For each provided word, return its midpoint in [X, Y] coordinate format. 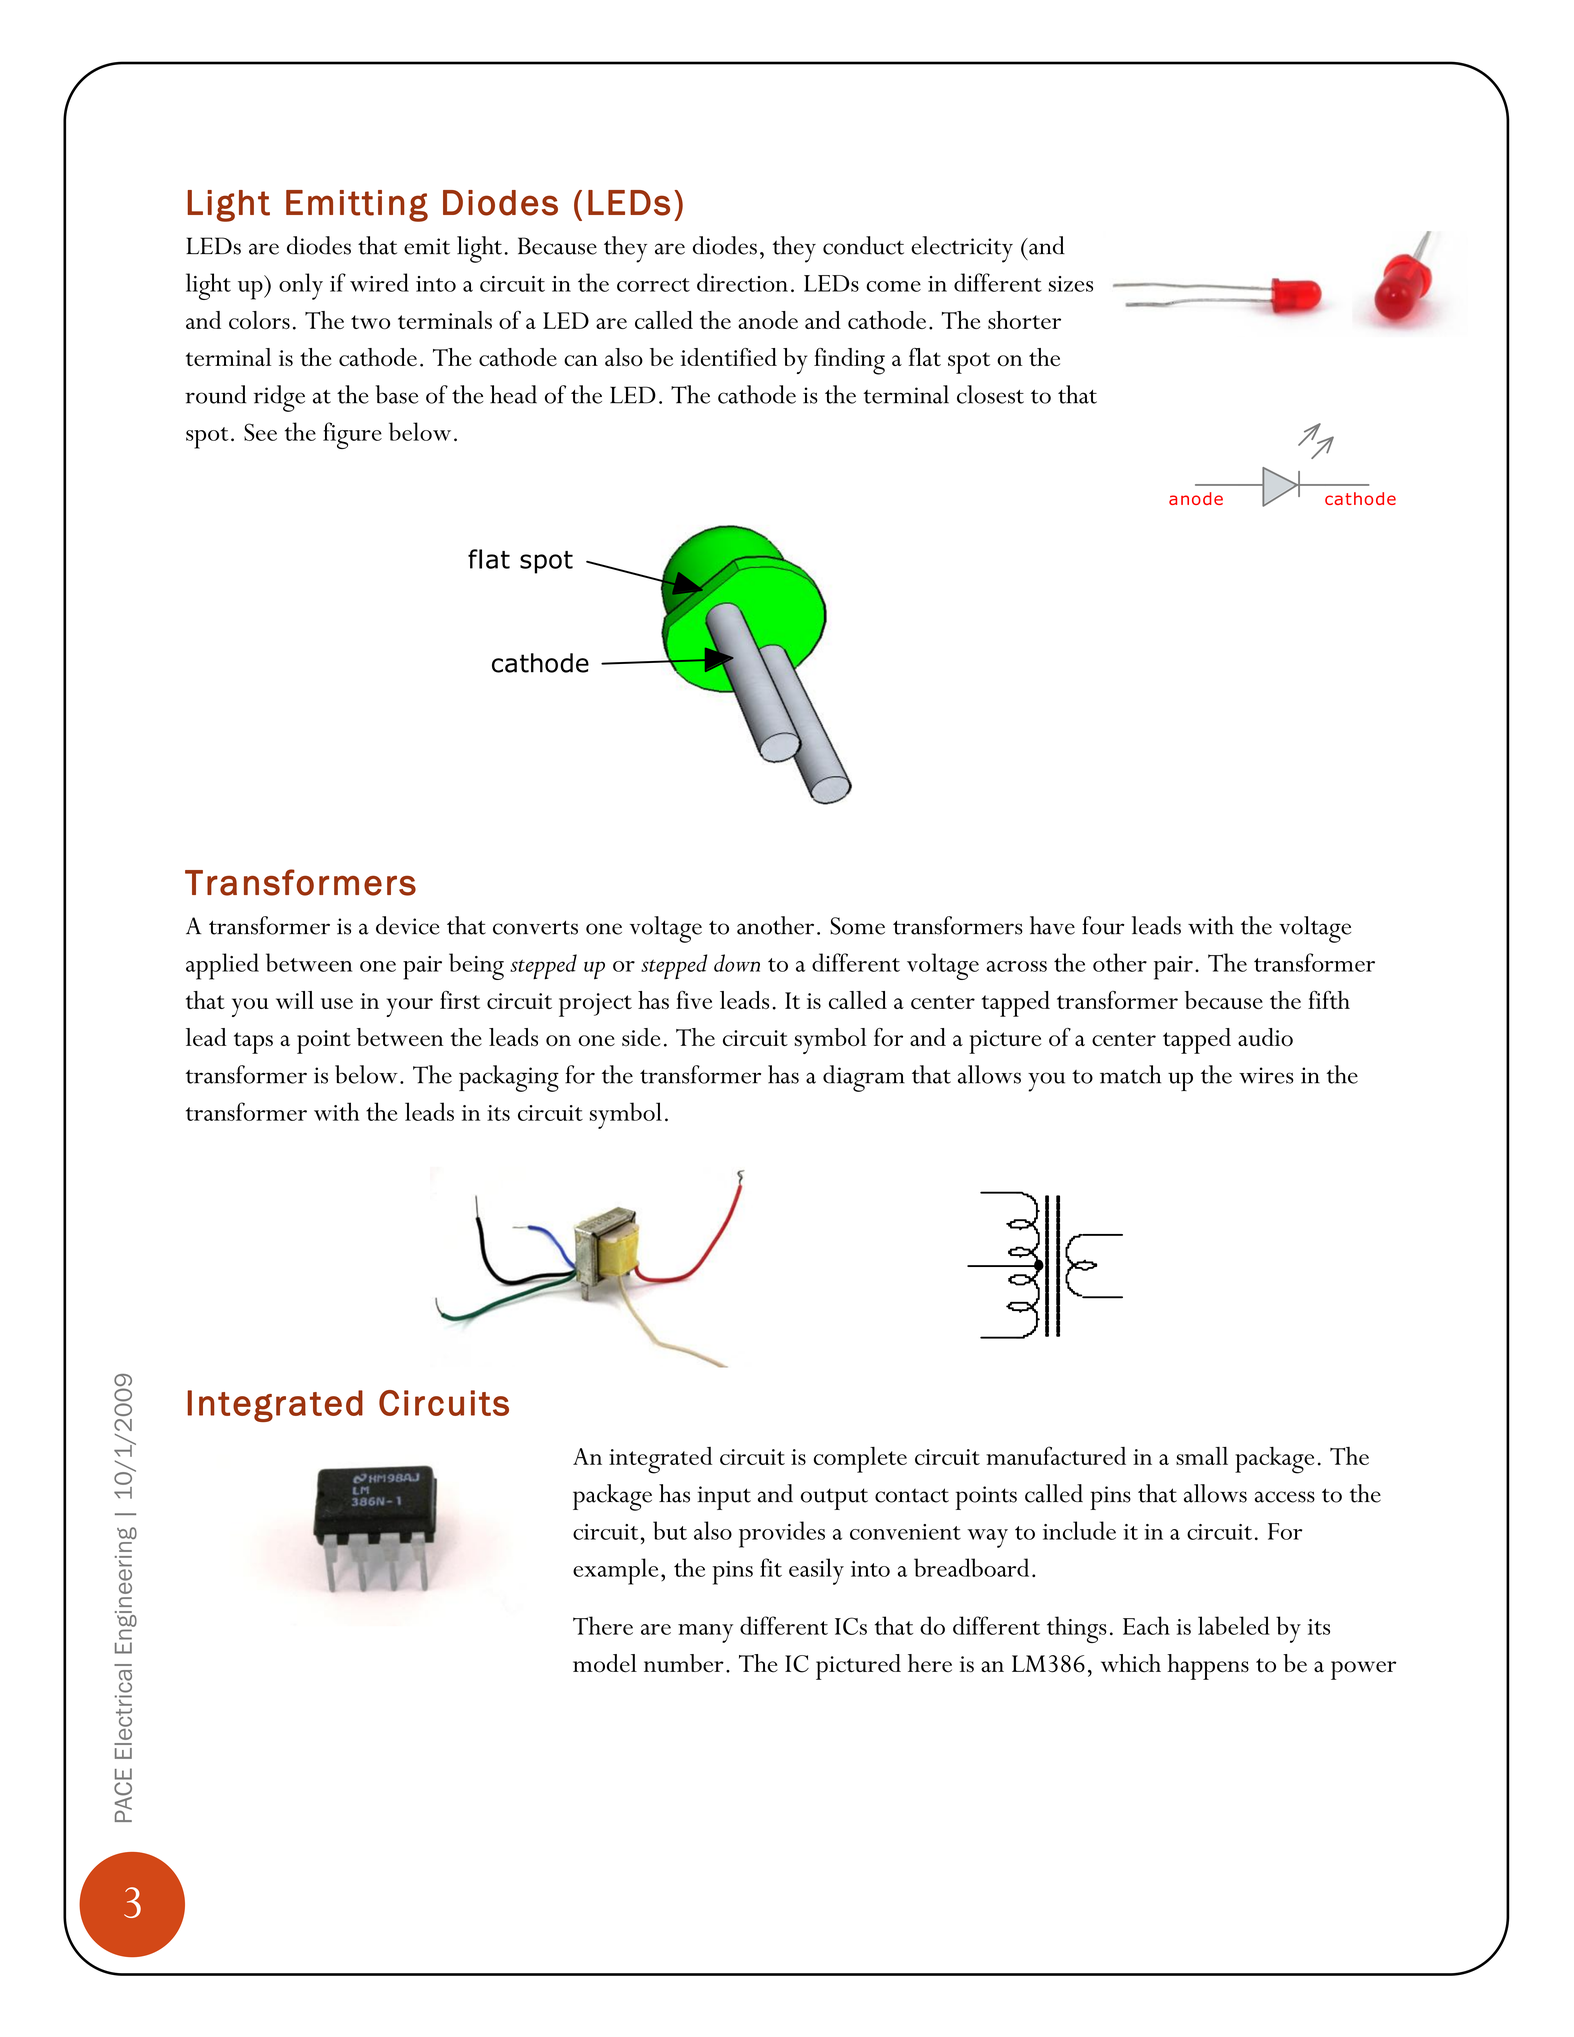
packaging [509, 1078]
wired [379, 282]
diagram [864, 1078]
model [605, 1663]
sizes [1071, 284]
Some [857, 926]
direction [742, 282]
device [408, 925]
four [1103, 925]
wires [1266, 1075]
